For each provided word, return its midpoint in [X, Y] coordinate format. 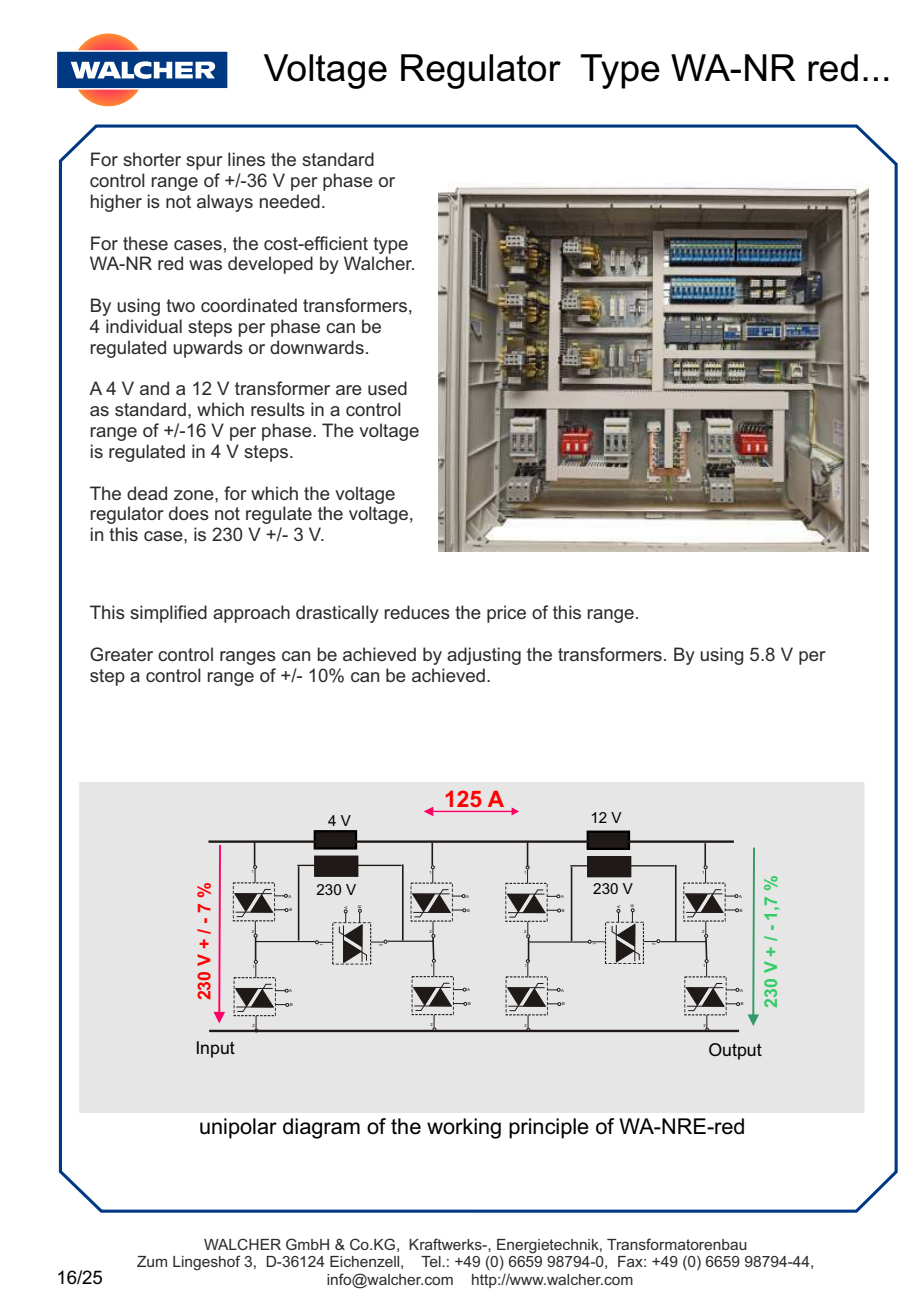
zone [195, 495]
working [464, 1128]
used [387, 388]
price [506, 614]
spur [204, 163]
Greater [121, 654]
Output [735, 1051]
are [349, 390]
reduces [417, 612]
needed [290, 201]
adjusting [484, 656]
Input [216, 1049]
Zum [152, 1261]
